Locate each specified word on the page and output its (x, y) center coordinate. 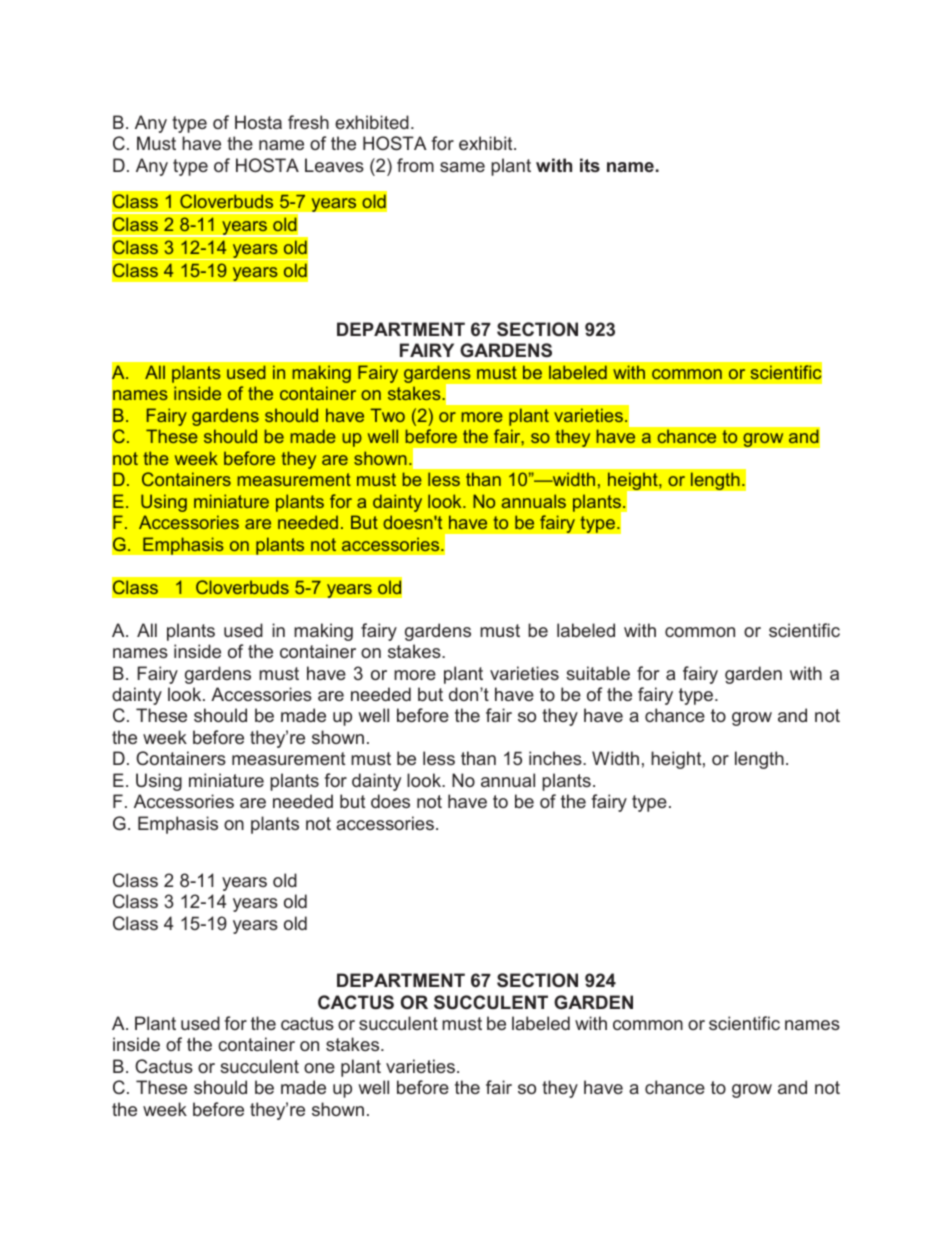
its (590, 165)
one (319, 1068)
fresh (308, 122)
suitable (598, 673)
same (462, 167)
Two (387, 415)
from (415, 165)
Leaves (334, 165)
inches (556, 758)
